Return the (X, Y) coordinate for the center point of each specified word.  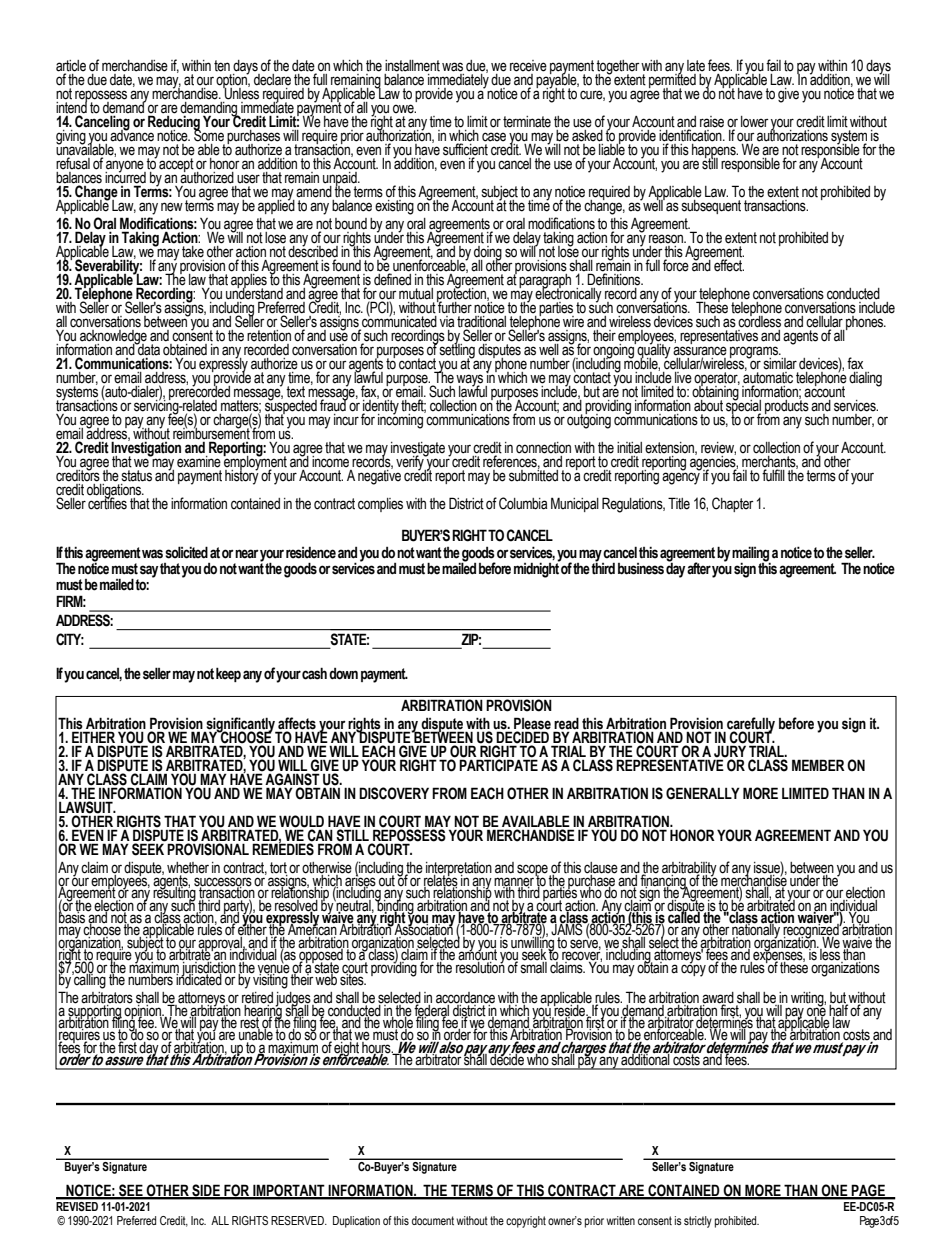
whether (188, 869)
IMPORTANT (289, 1191)
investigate (418, 450)
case (494, 137)
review (718, 448)
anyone (125, 167)
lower (754, 122)
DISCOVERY (394, 793)
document (433, 1220)
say (148, 572)
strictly (698, 1222)
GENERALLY (703, 793)
